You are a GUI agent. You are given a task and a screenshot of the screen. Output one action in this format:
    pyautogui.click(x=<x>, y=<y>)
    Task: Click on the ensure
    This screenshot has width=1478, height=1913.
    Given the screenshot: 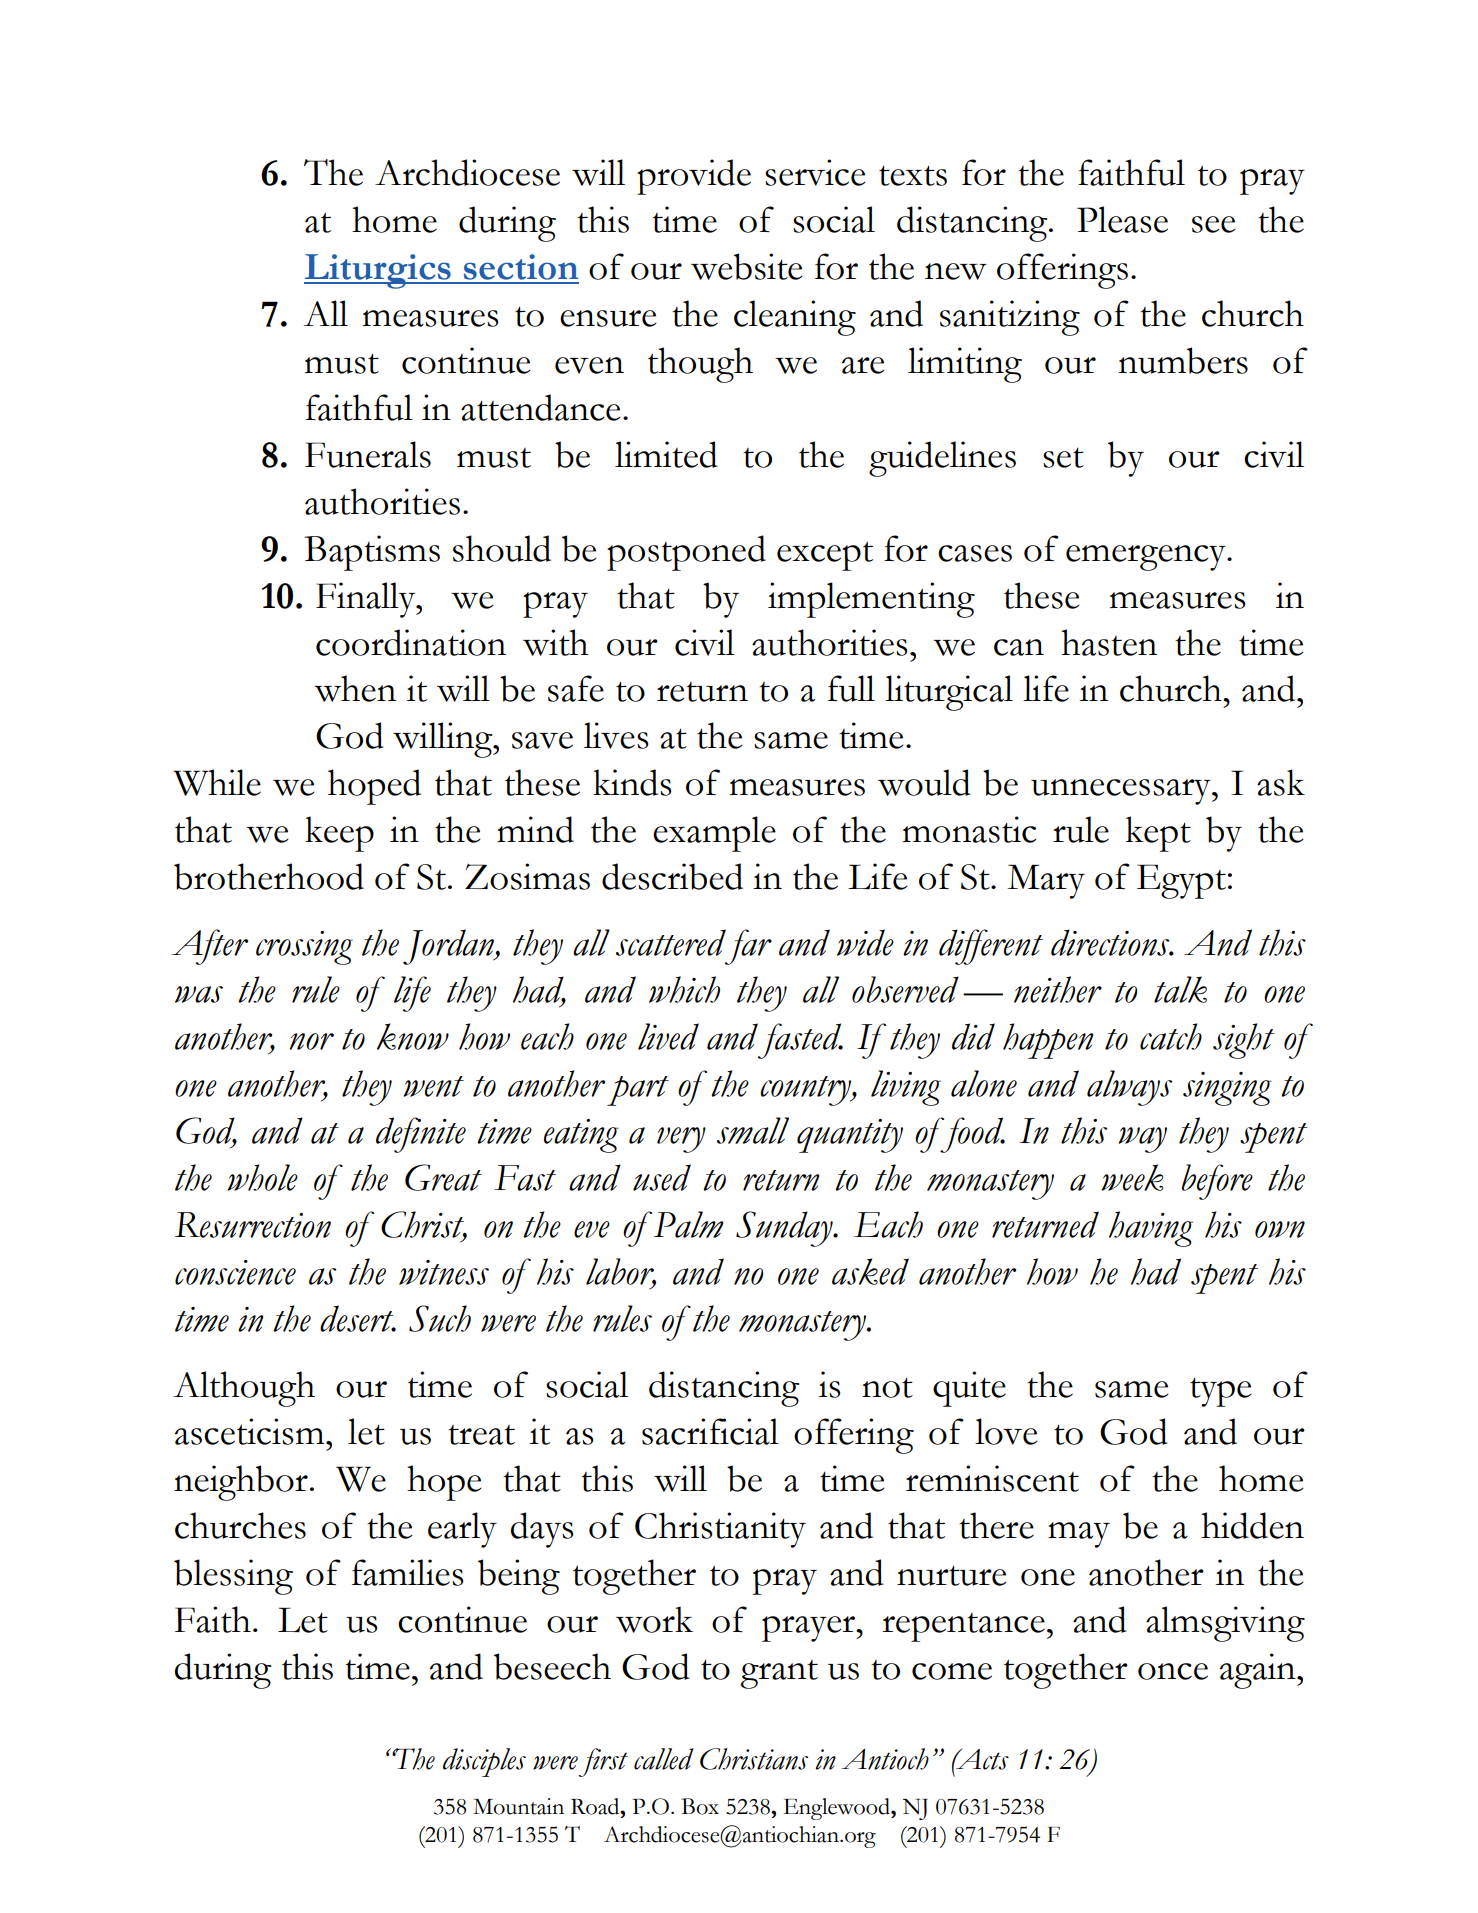 What is the action you would take?
    pyautogui.click(x=608, y=318)
